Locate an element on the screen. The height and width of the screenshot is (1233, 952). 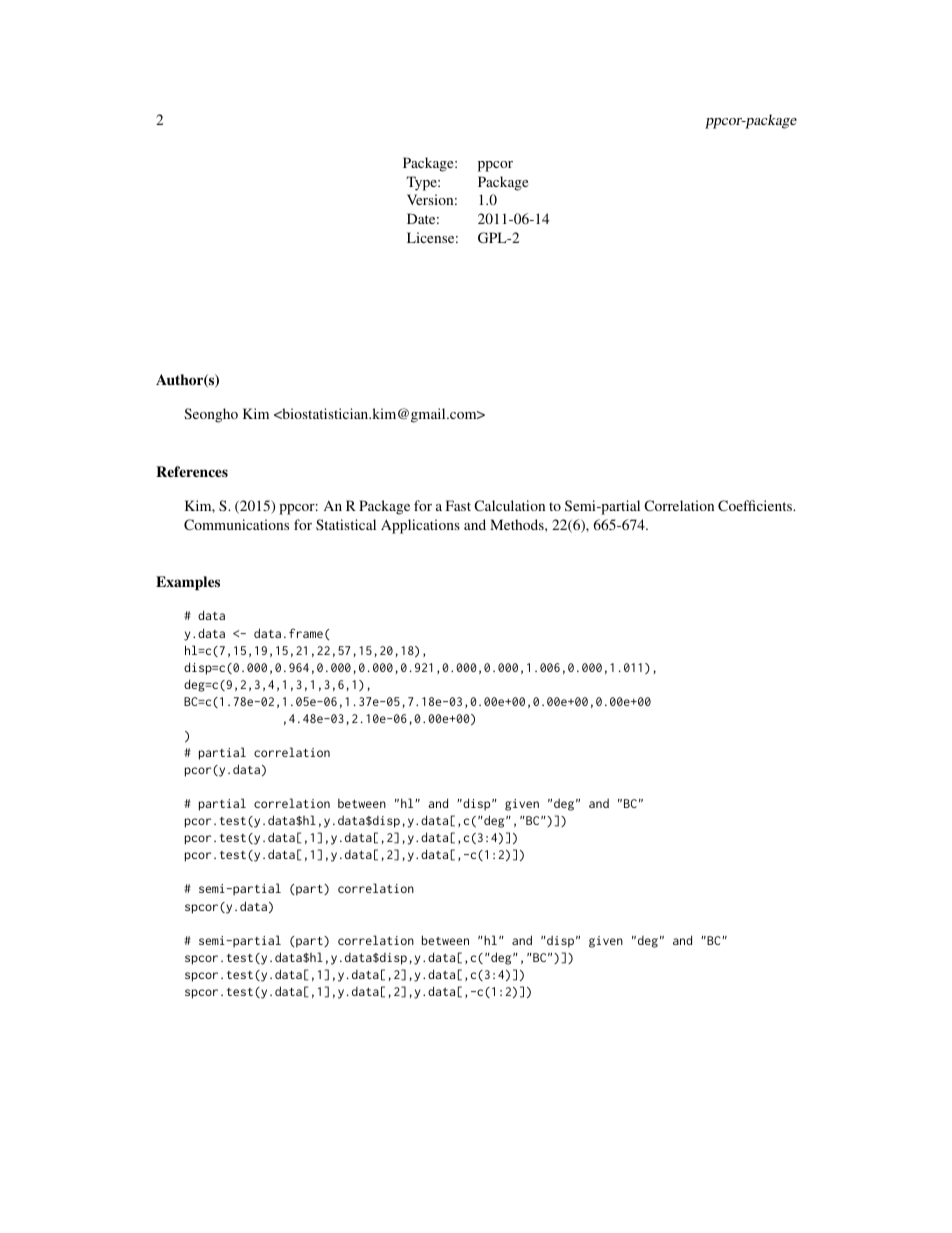
Communications is located at coordinates (236, 524).
